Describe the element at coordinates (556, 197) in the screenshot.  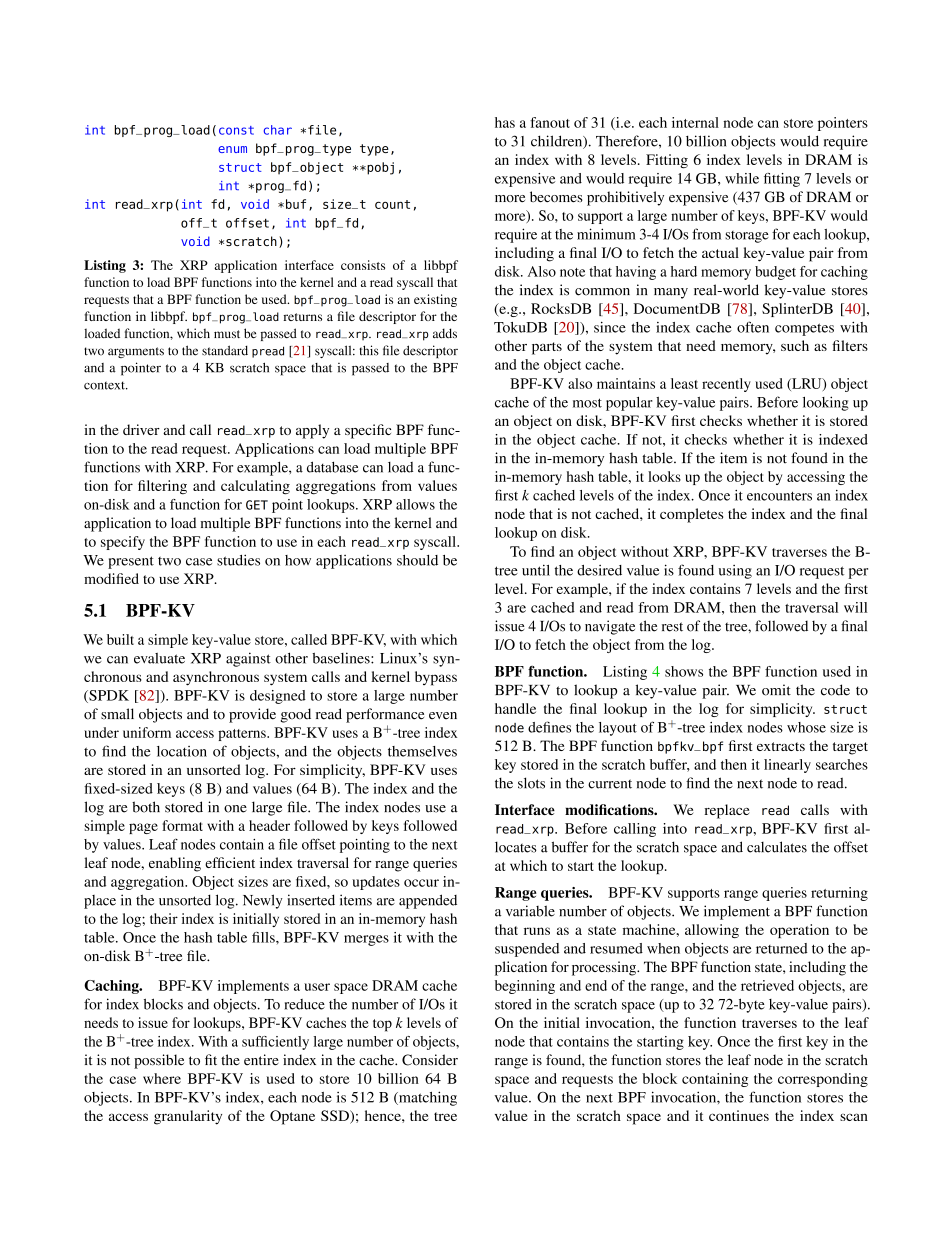
I see `becomes` at that location.
